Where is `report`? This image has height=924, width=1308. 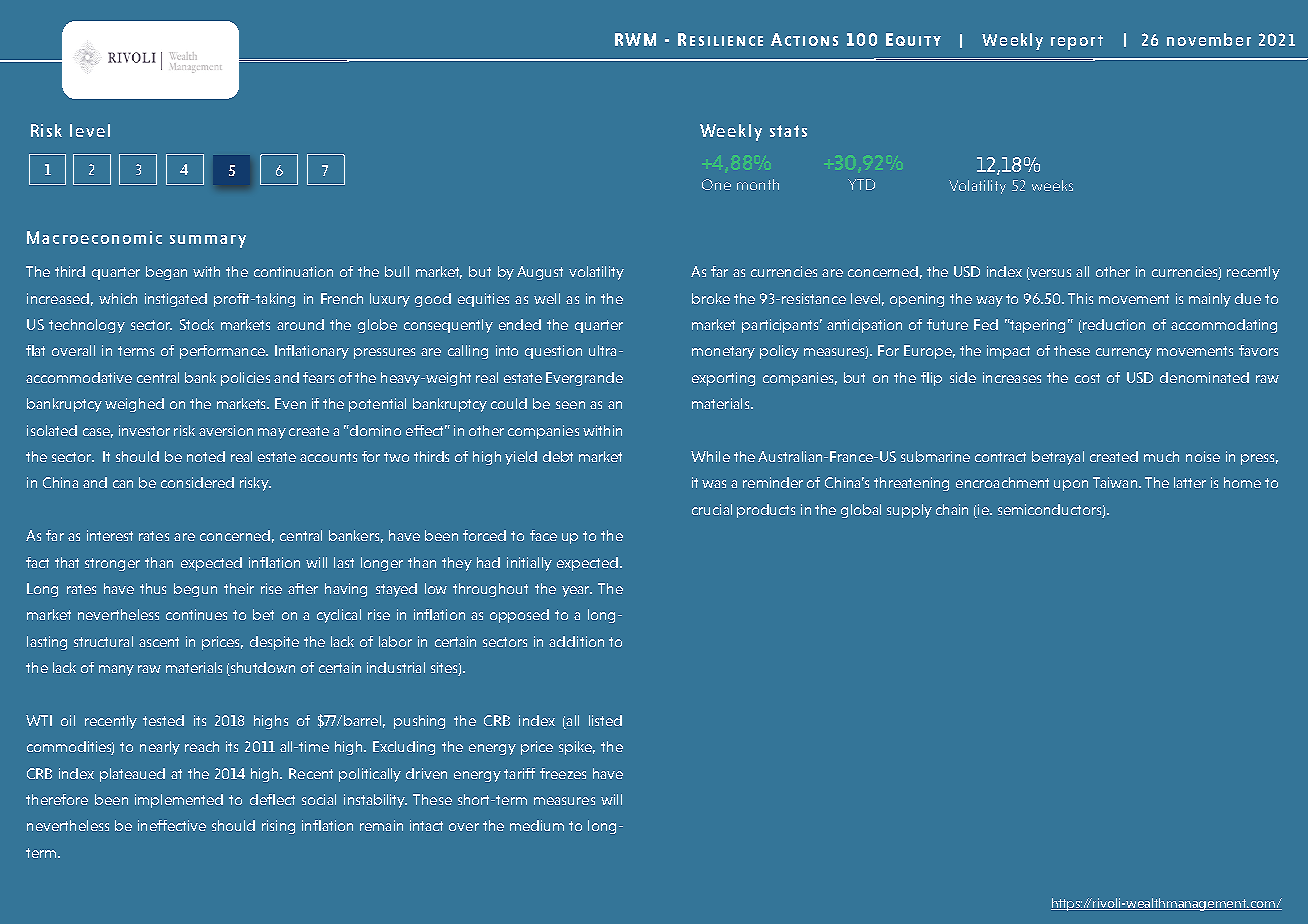 report is located at coordinates (1077, 42).
